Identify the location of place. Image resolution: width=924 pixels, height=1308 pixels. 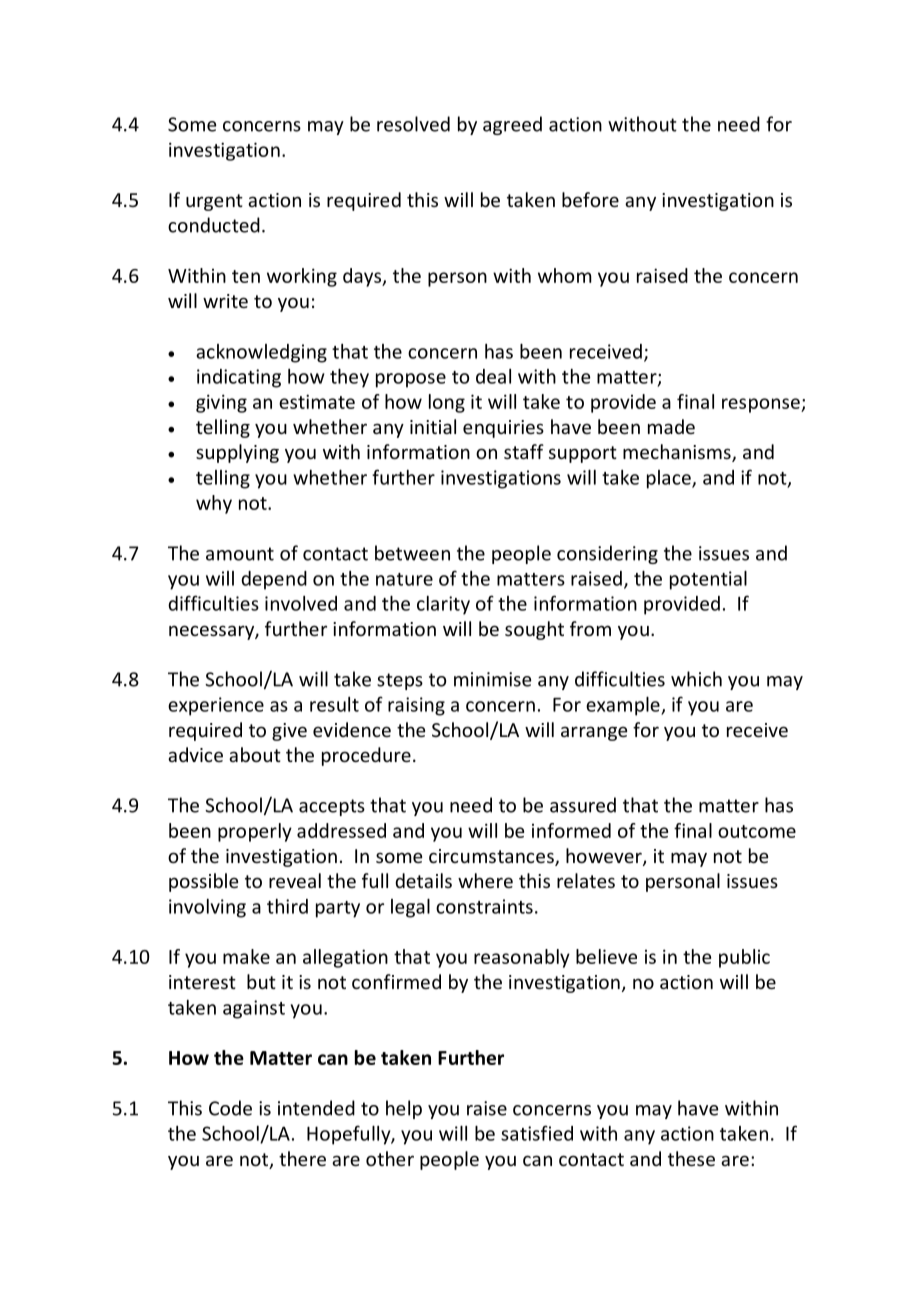
(670, 479).
